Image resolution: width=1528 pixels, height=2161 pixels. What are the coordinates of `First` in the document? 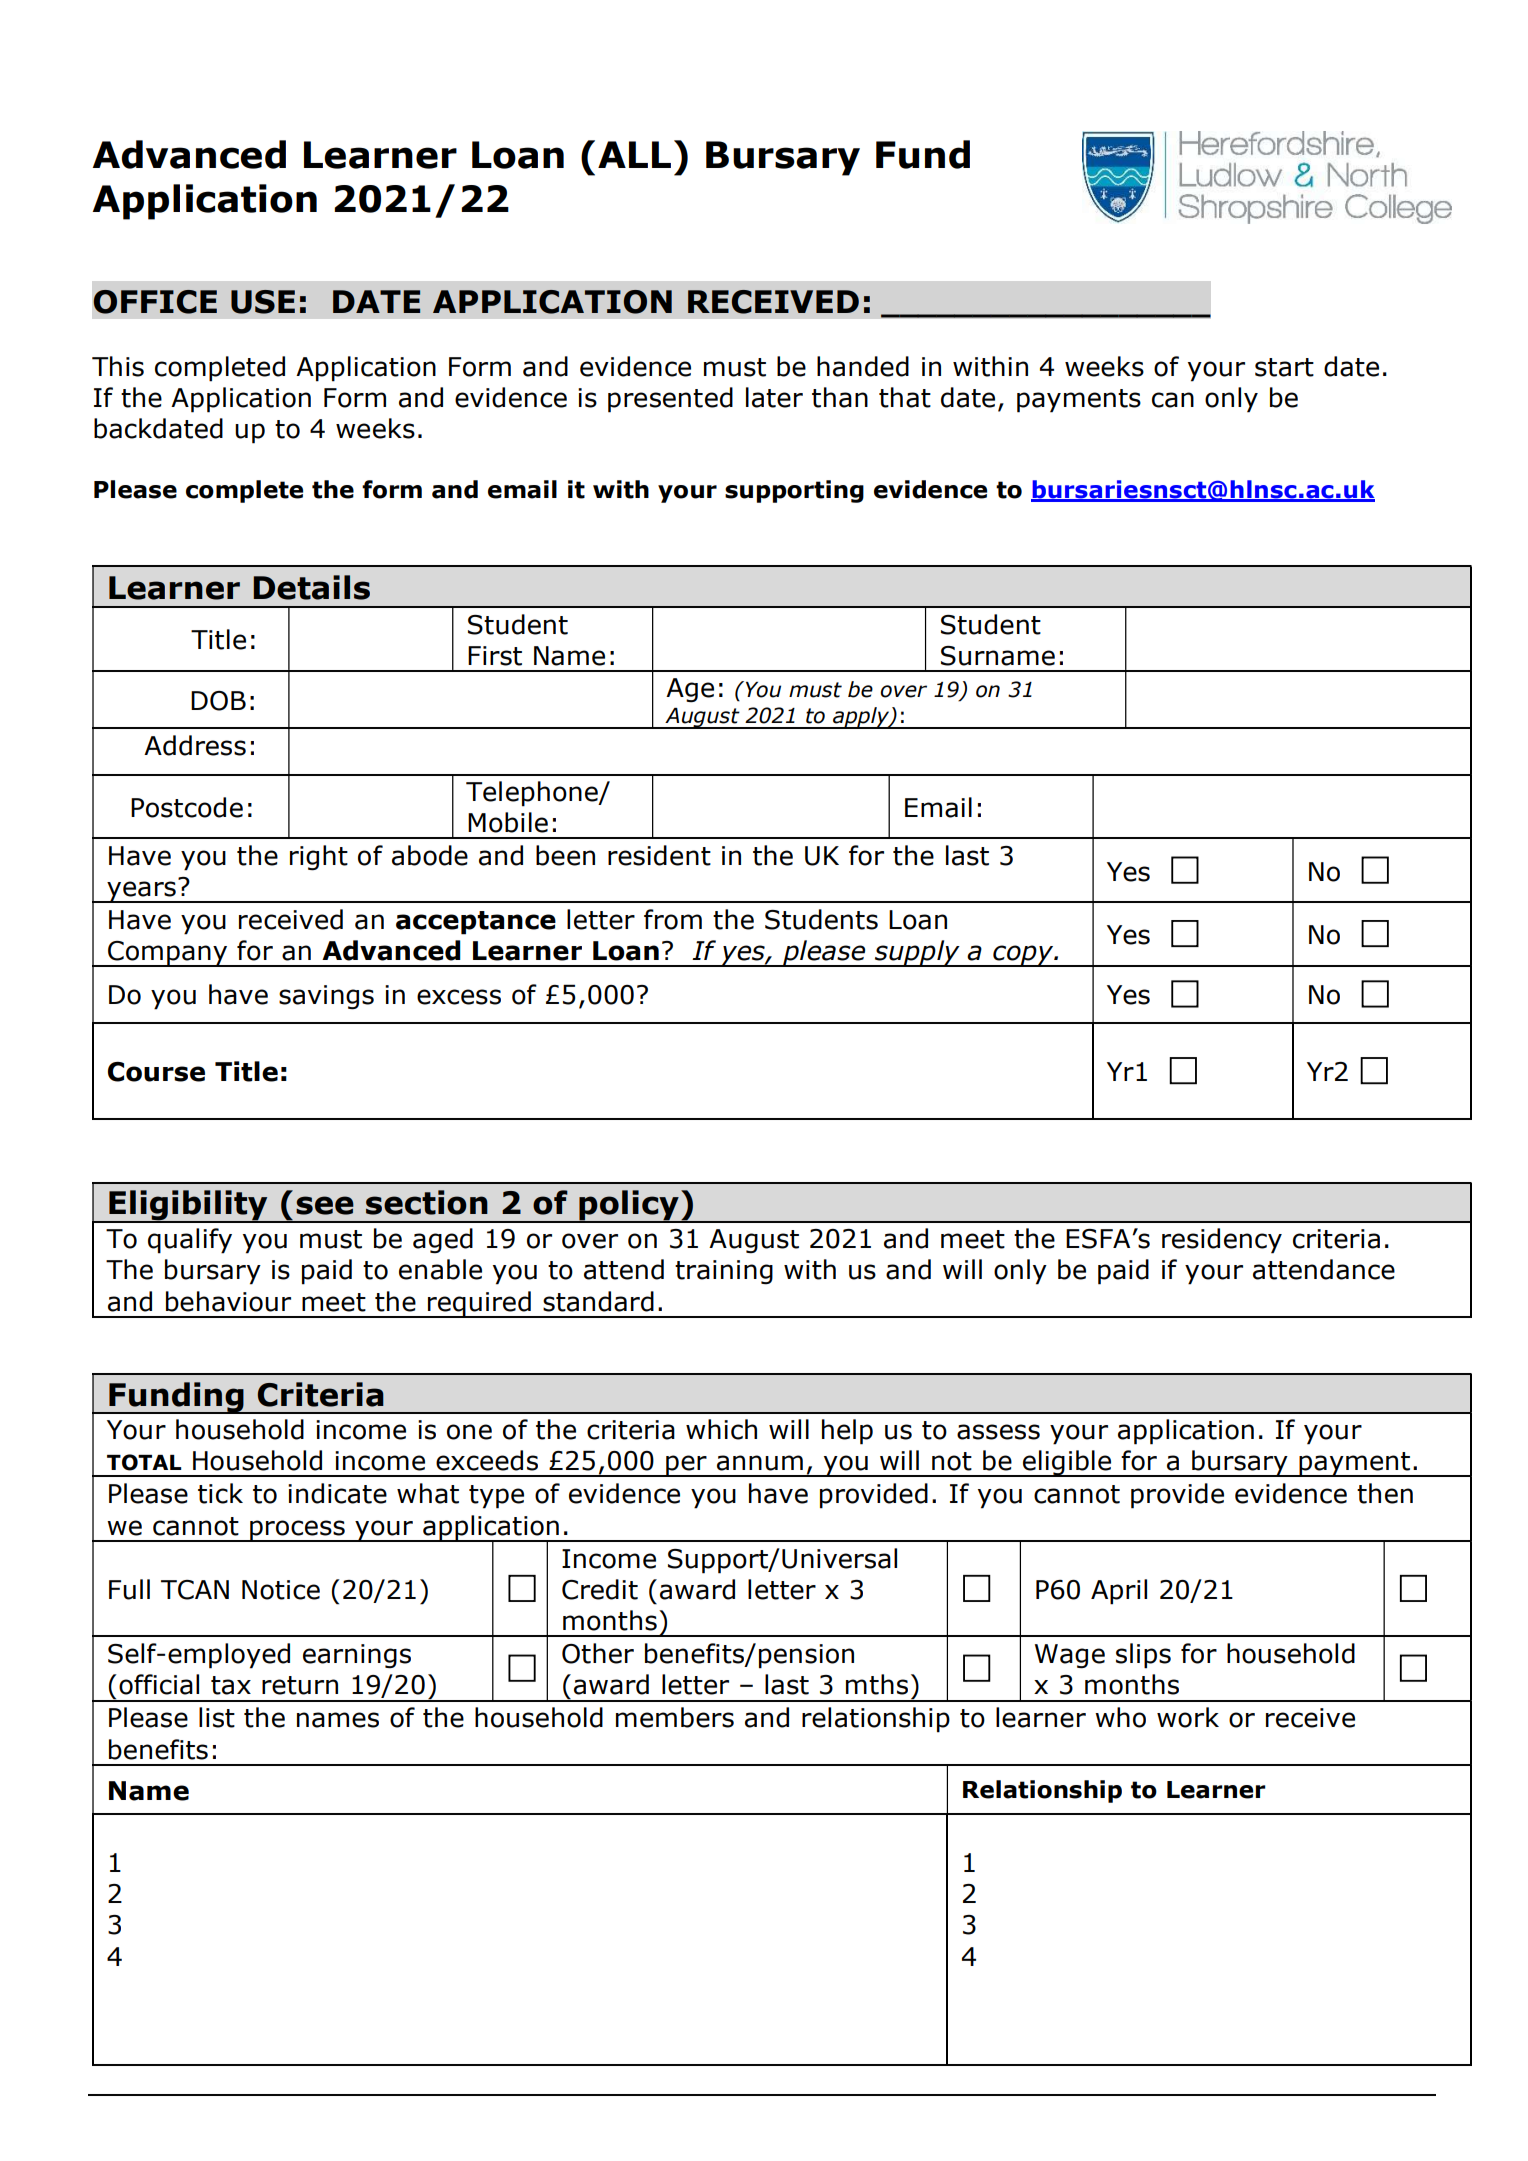 It's located at (495, 656).
